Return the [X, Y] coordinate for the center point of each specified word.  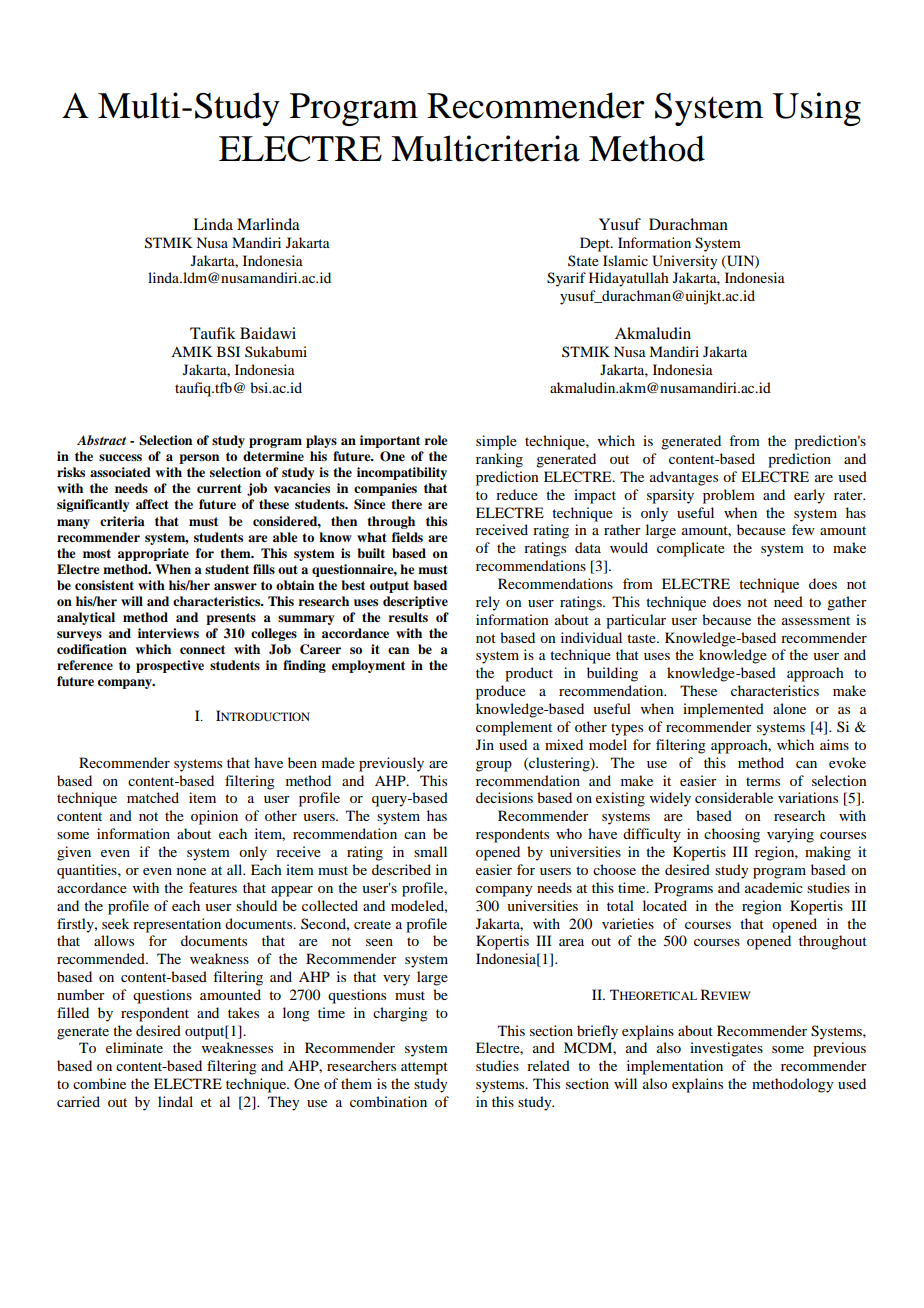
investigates [726, 1049]
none [191, 871]
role [436, 440]
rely [488, 603]
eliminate [134, 1047]
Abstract [101, 440]
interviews [168, 633]
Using [817, 109]
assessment [816, 620]
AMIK [192, 351]
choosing [732, 835]
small [430, 851]
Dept [596, 244]
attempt [424, 1068]
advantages [684, 478]
